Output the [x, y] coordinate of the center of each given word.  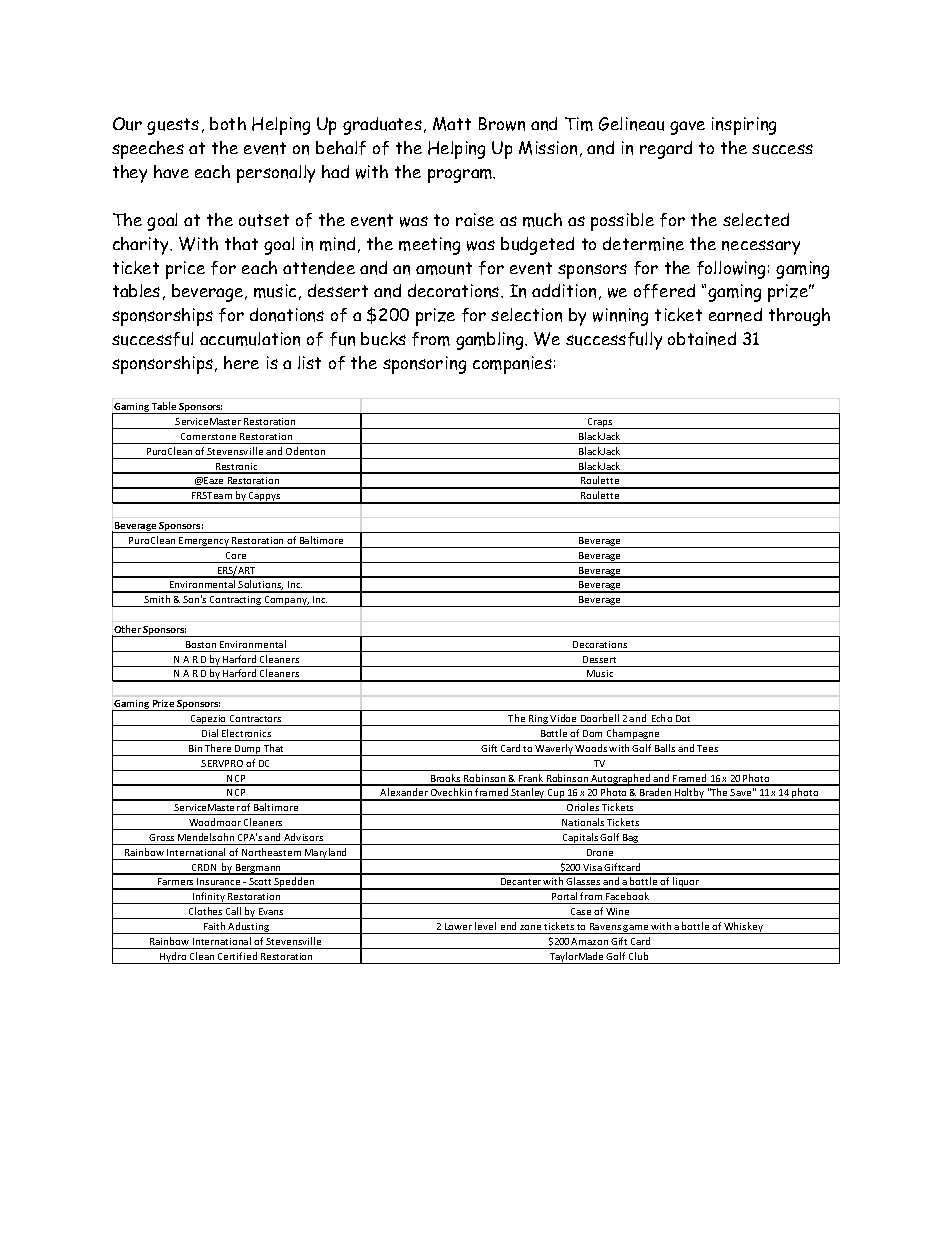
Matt [452, 124]
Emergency [204, 542]
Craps [600, 423]
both [228, 123]
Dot [683, 718]
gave [687, 128]
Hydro [173, 958]
